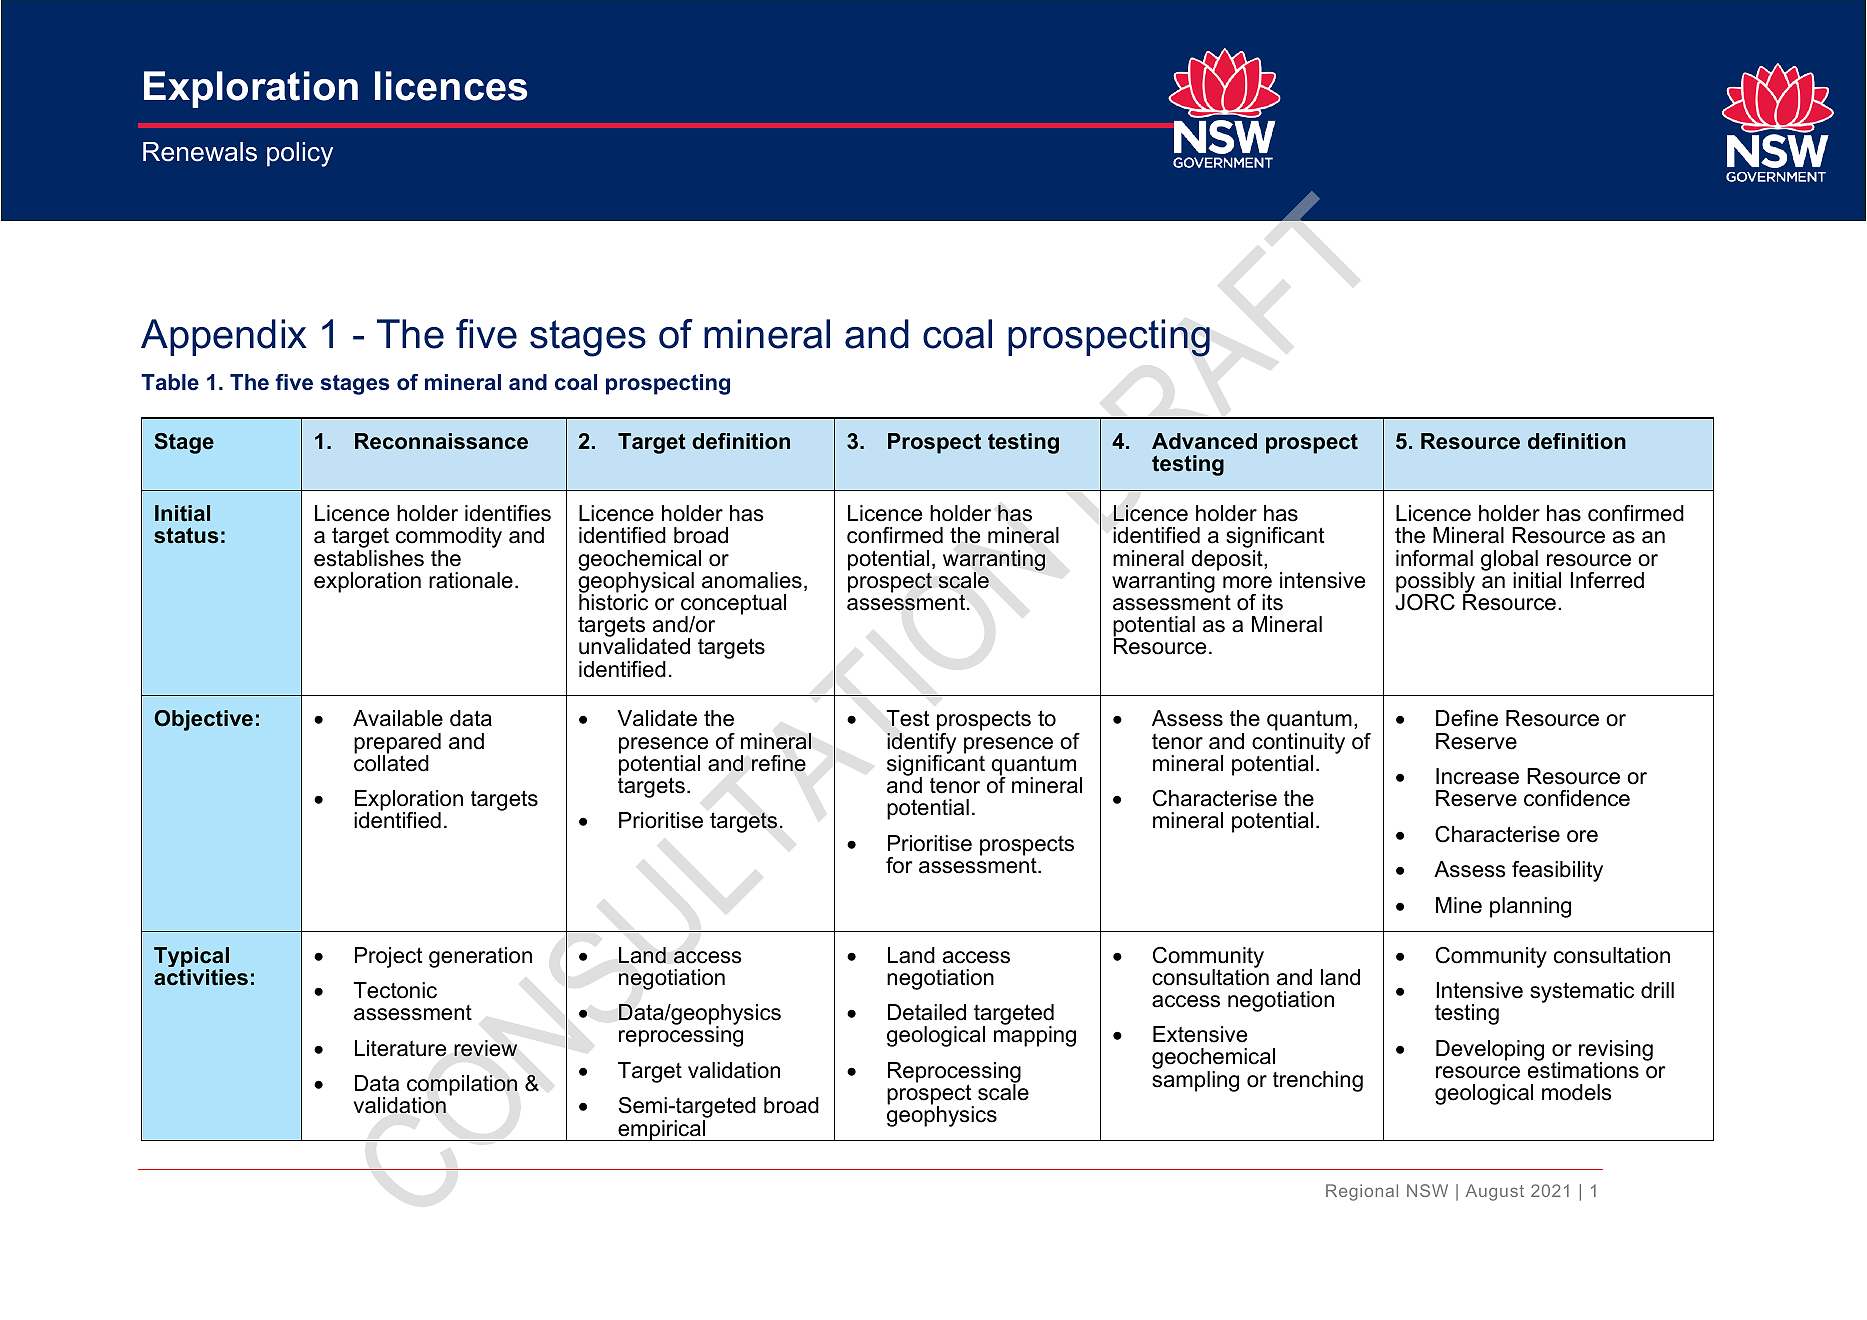 The width and height of the screenshot is (1867, 1320). Describe the element at coordinates (662, 1130) in the screenshot. I see `empirical` at that location.
